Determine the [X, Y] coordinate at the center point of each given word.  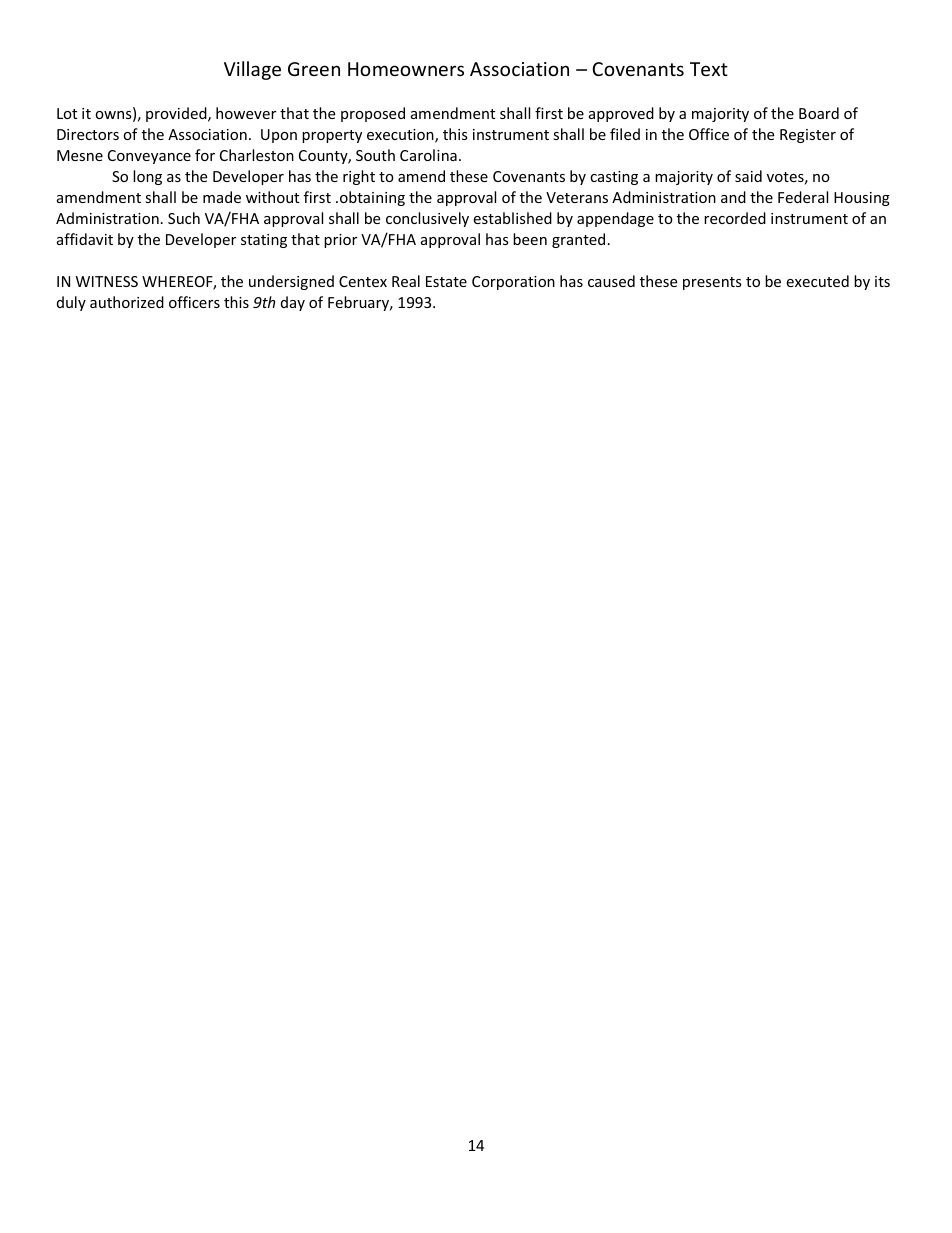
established [512, 218]
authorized [127, 302]
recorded [735, 218]
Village [252, 70]
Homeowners [406, 69]
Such [184, 218]
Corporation [513, 283]
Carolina [428, 155]
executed [817, 281]
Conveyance [149, 157]
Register [808, 136]
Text [709, 69]
